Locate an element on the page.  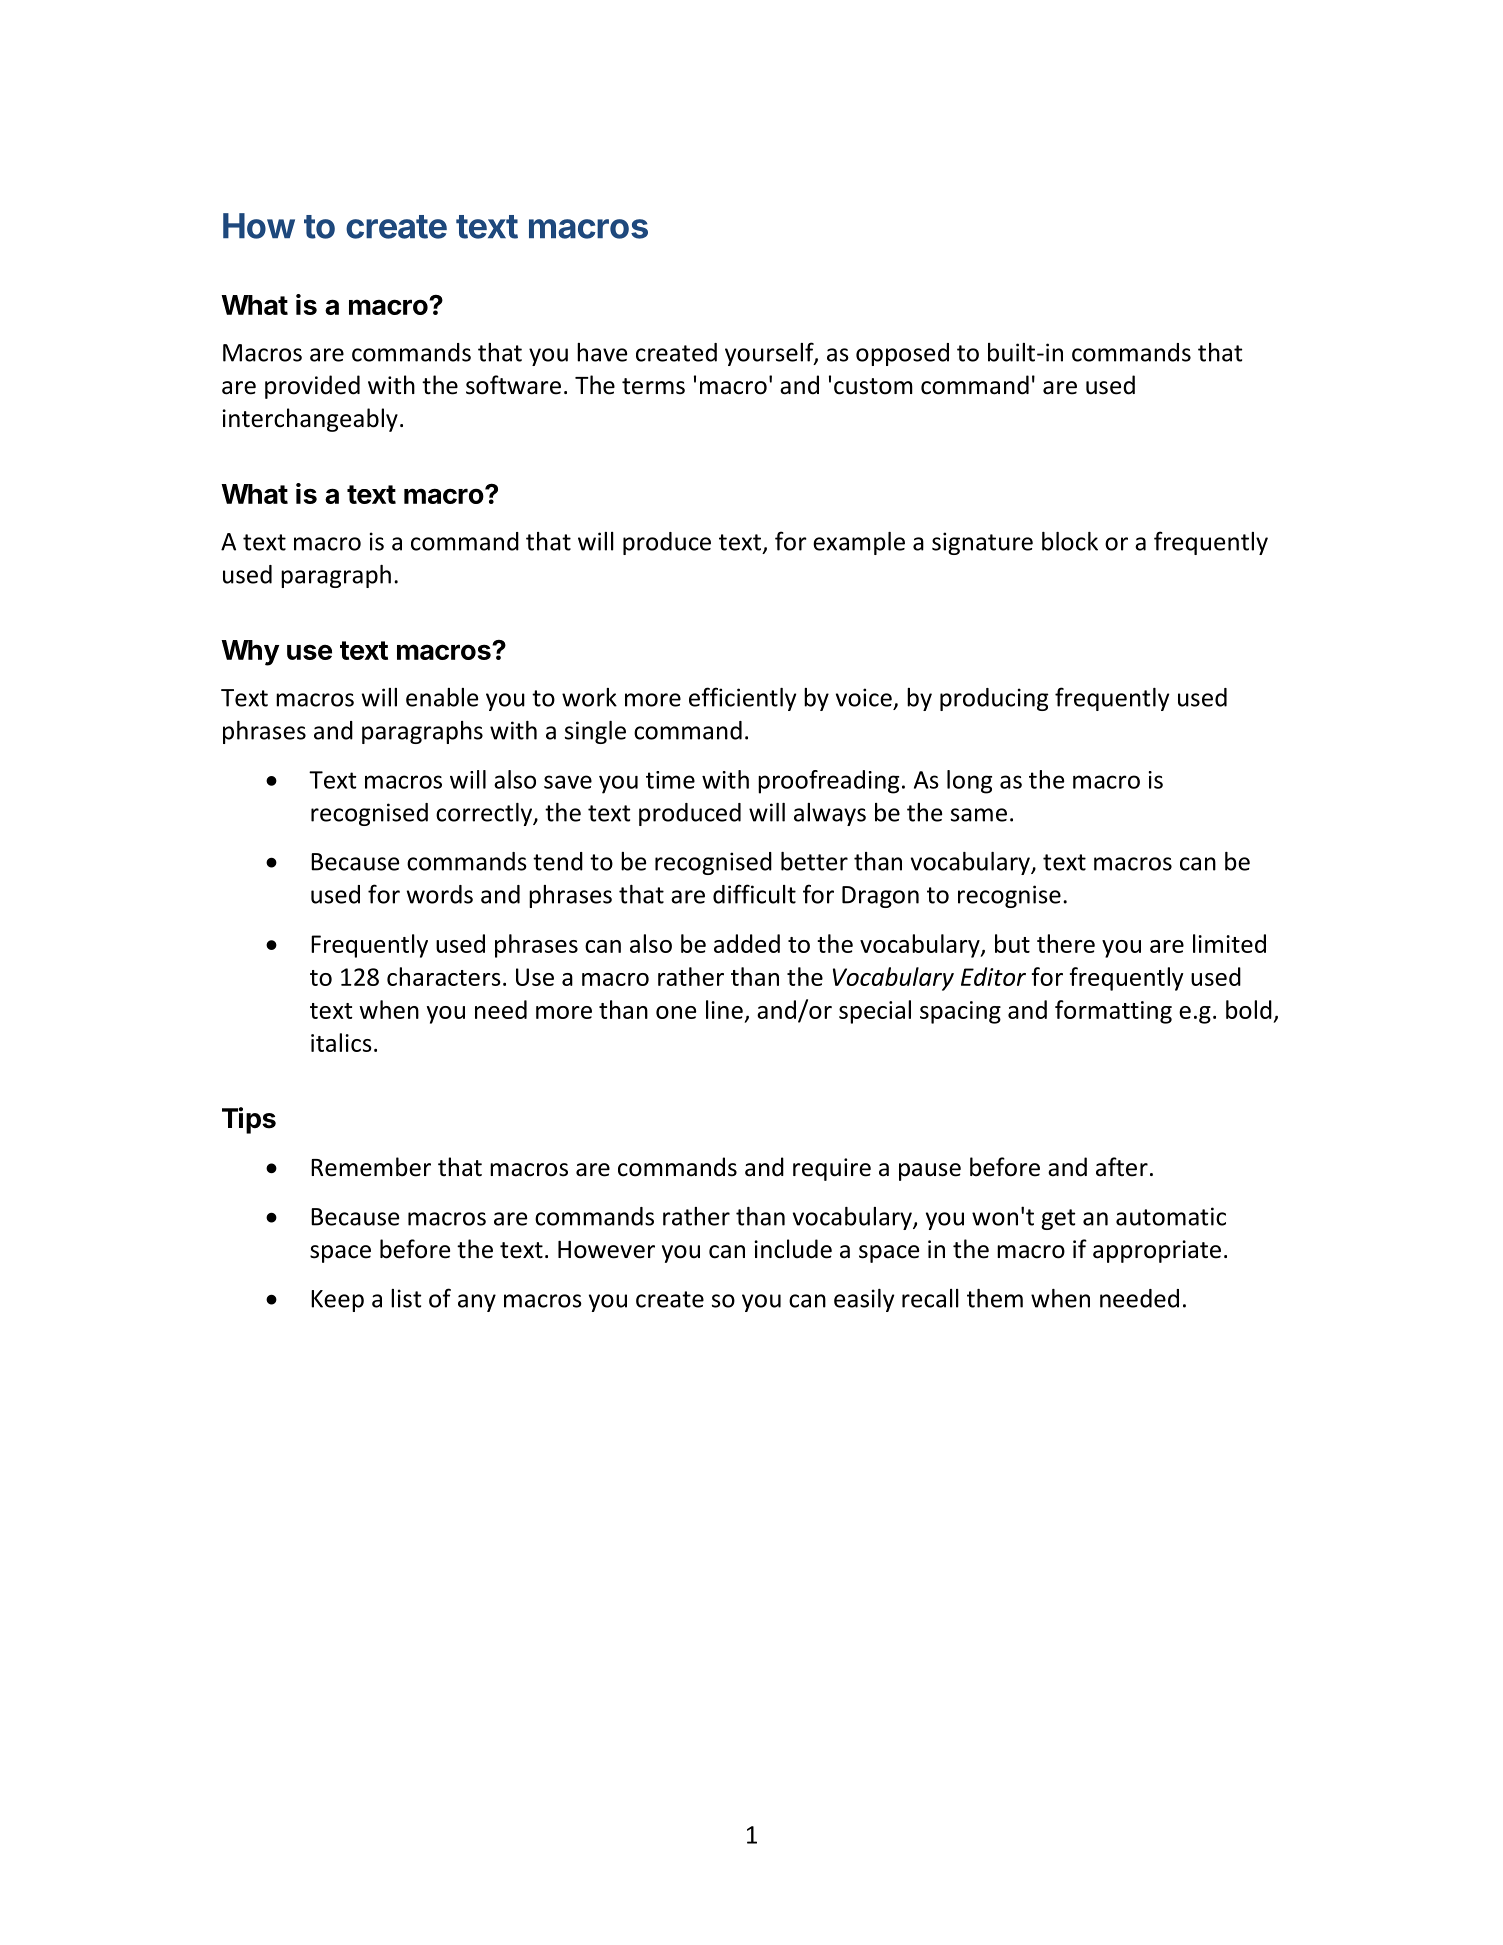
include is located at coordinates (793, 1249).
